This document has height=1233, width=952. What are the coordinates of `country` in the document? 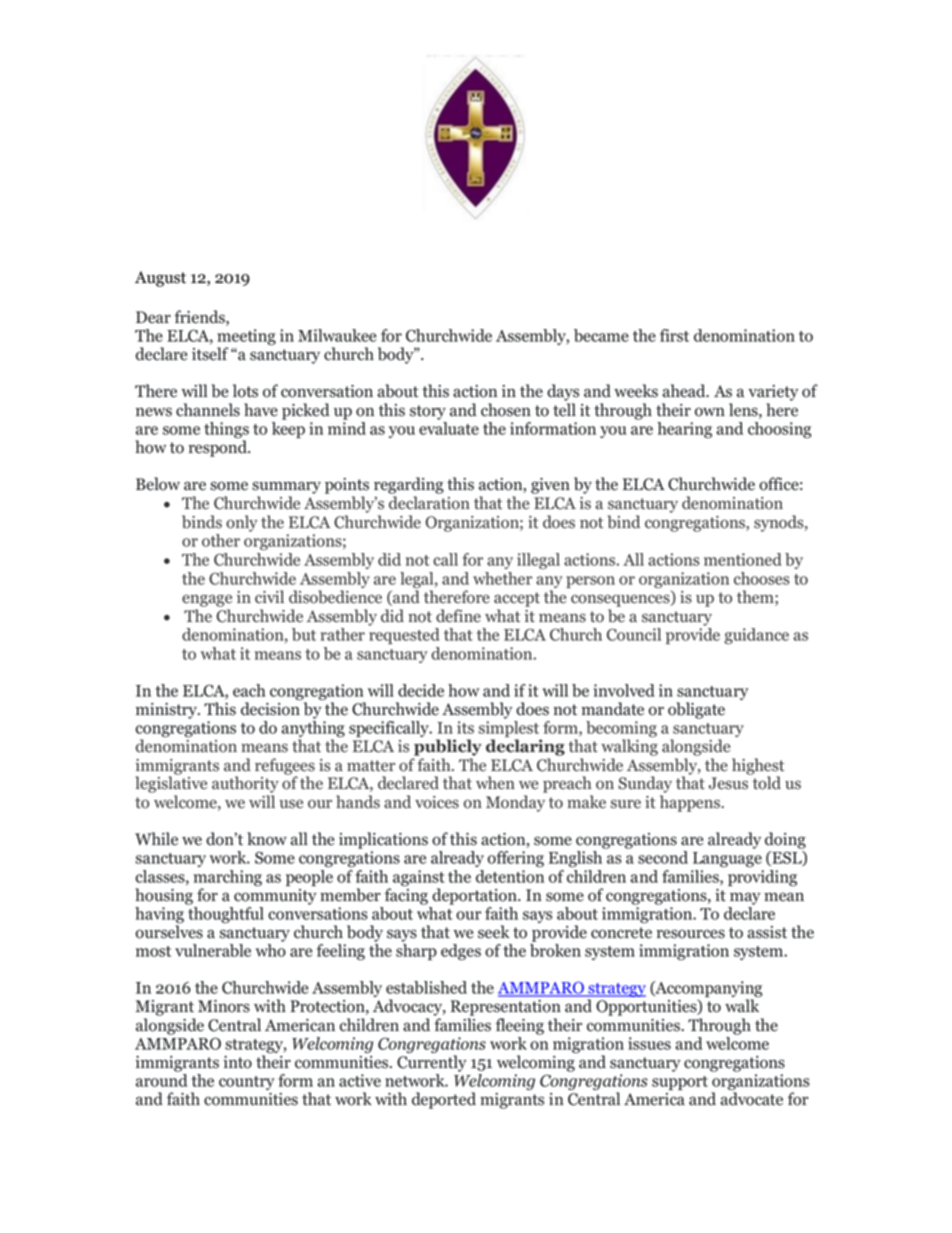 It's located at (246, 1083).
